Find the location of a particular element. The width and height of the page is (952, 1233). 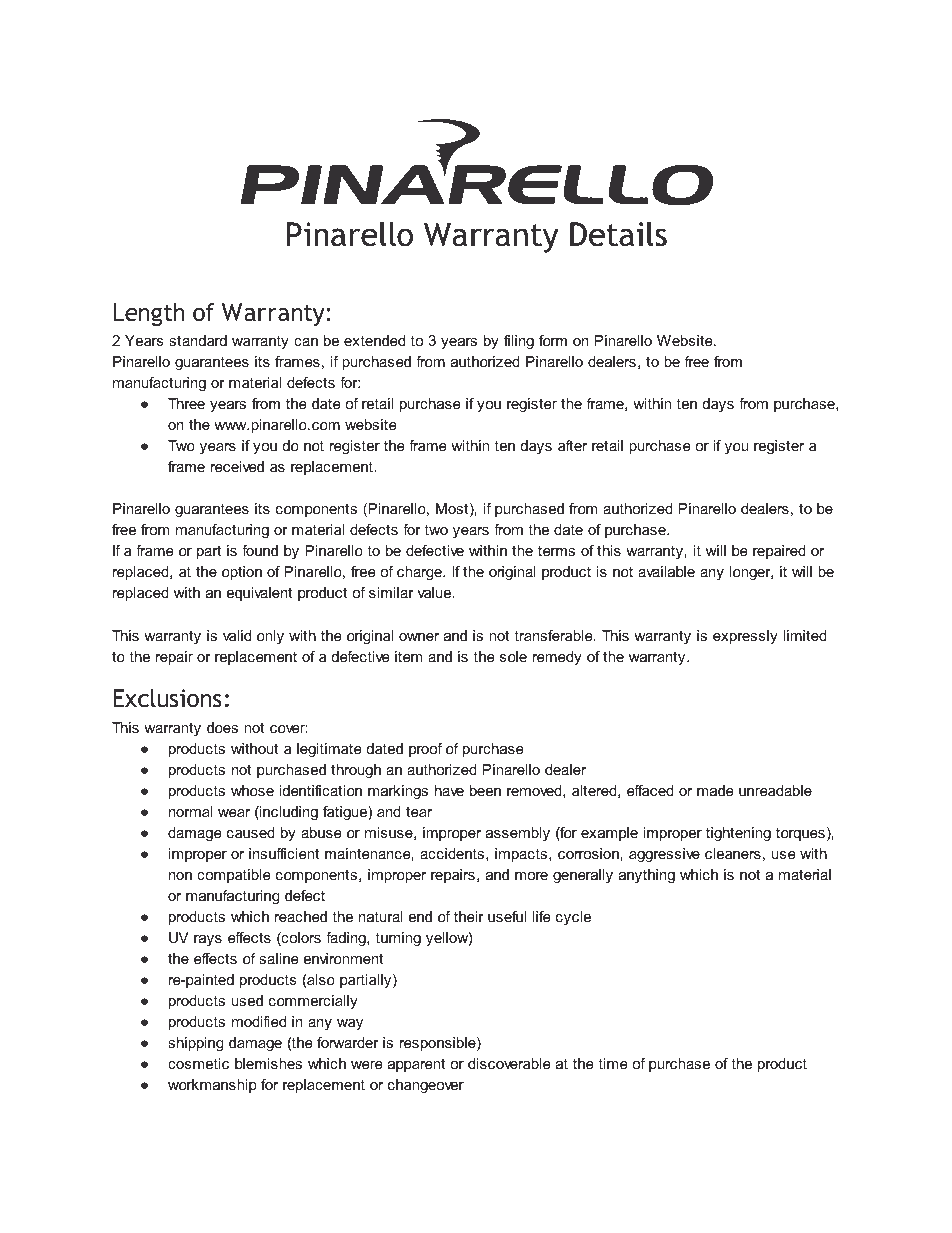

Details is located at coordinates (618, 234).
